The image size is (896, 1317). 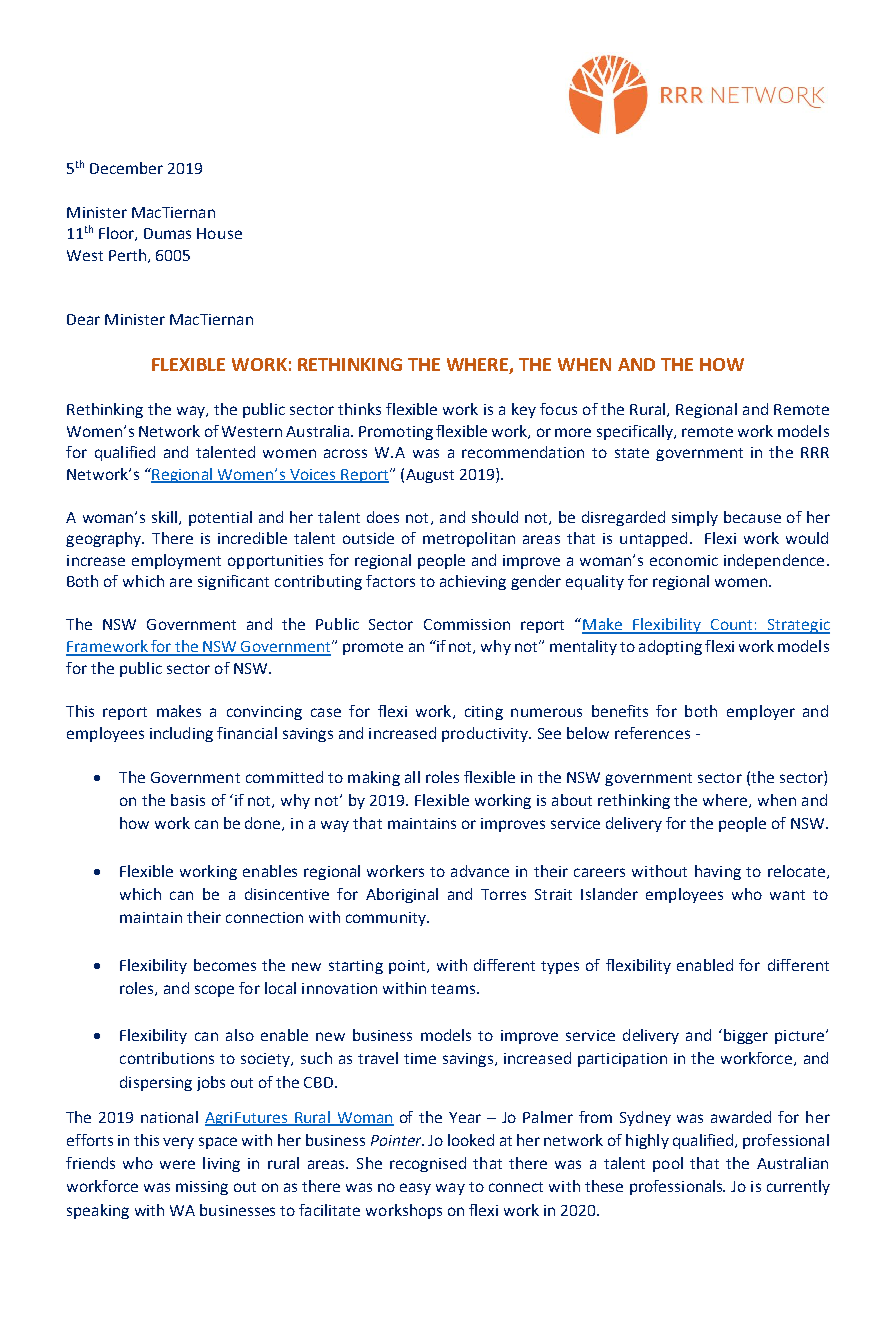 What do you see at coordinates (787, 895) in the document?
I see `want` at bounding box center [787, 895].
